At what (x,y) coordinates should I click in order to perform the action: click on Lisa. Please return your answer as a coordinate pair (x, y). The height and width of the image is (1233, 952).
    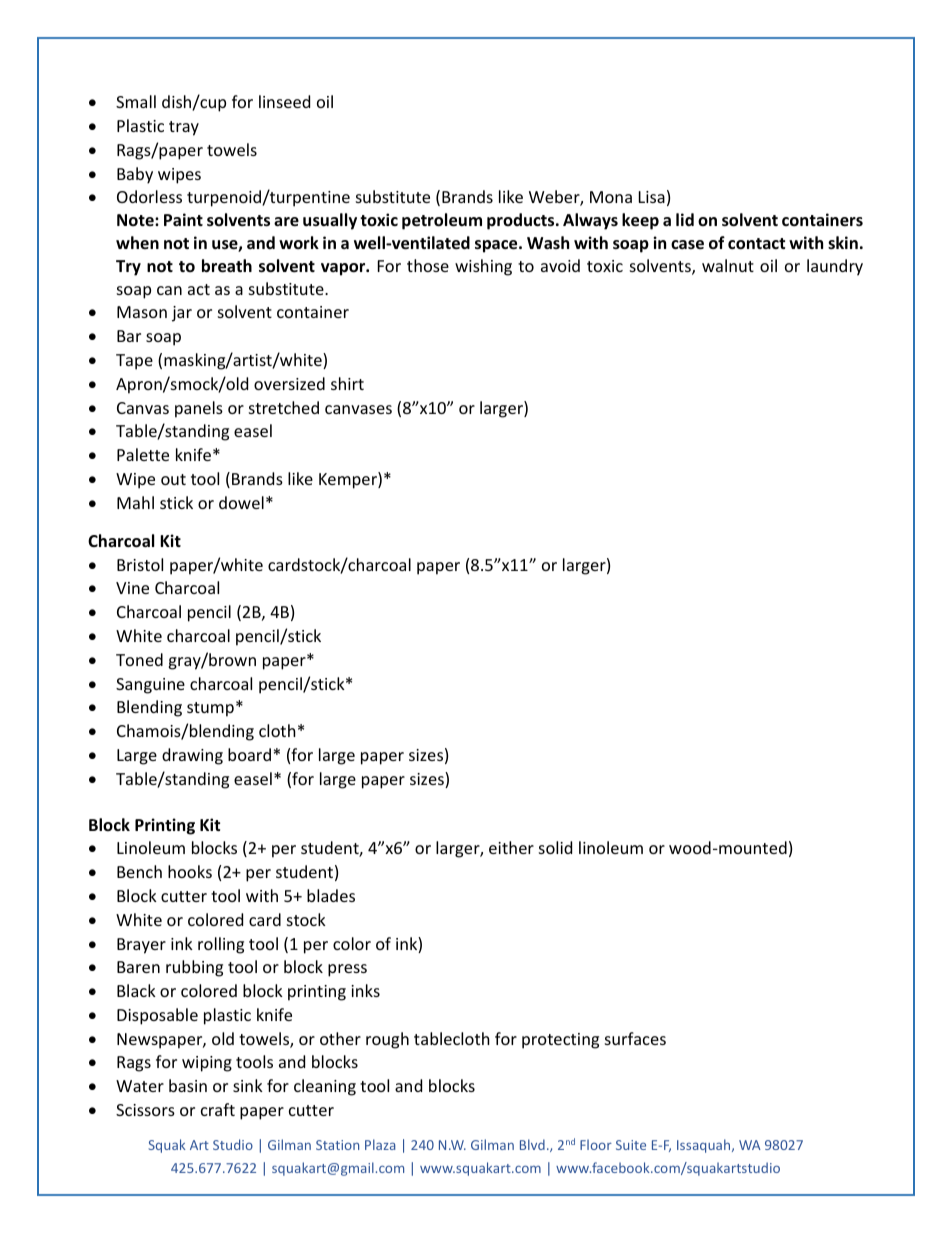
    Looking at the image, I should click on (652, 197).
